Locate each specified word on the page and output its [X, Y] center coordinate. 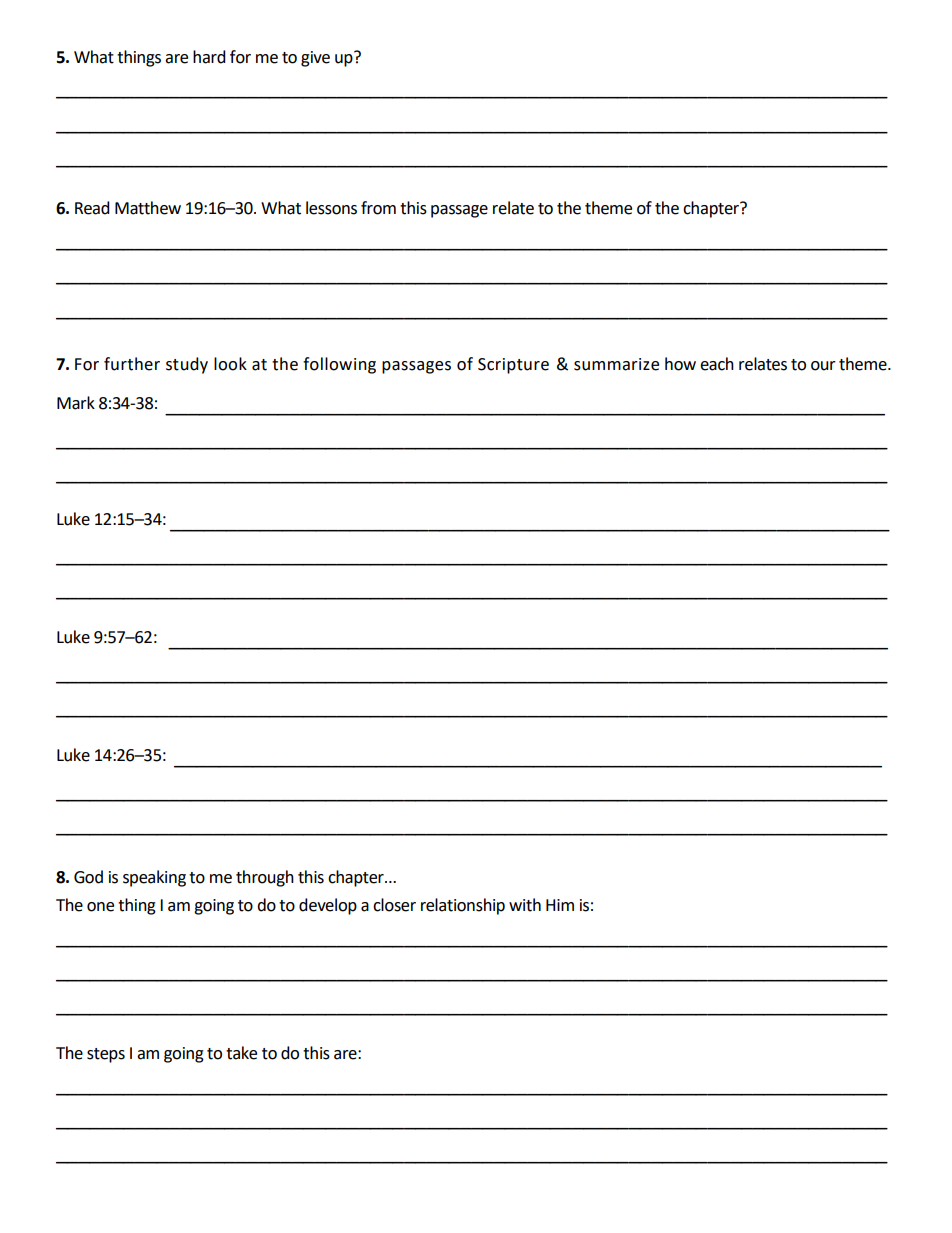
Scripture [513, 366]
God [88, 877]
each [717, 364]
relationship [463, 906]
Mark [76, 403]
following [339, 365]
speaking [154, 878]
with [525, 905]
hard [209, 57]
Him [560, 905]
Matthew [148, 208]
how [680, 364]
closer [394, 905]
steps [106, 1055]
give [315, 59]
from [378, 208]
